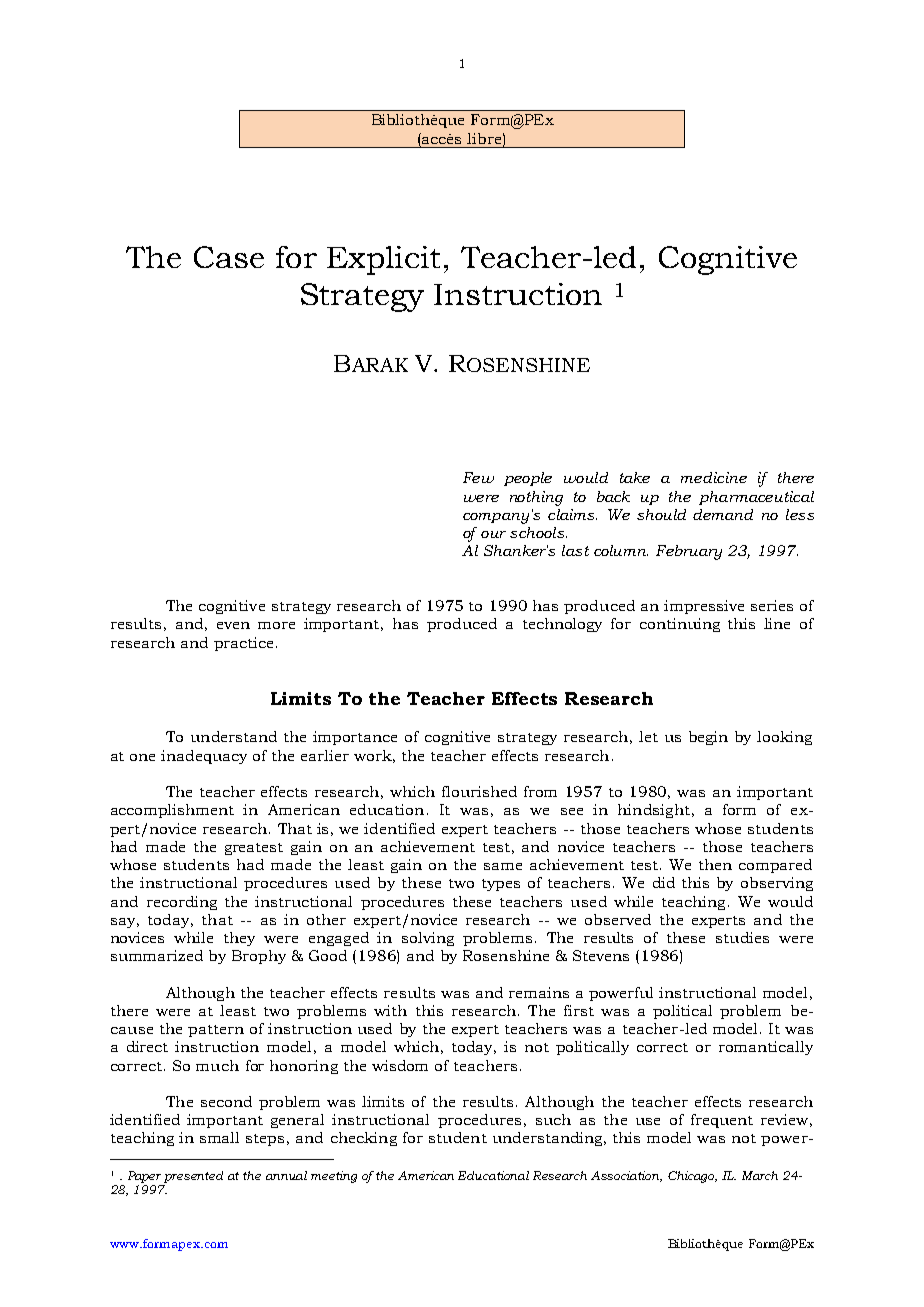 Image resolution: width=924 pixels, height=1307 pixels. What do you see at coordinates (553, 1119) in the page?
I see `such` at bounding box center [553, 1119].
